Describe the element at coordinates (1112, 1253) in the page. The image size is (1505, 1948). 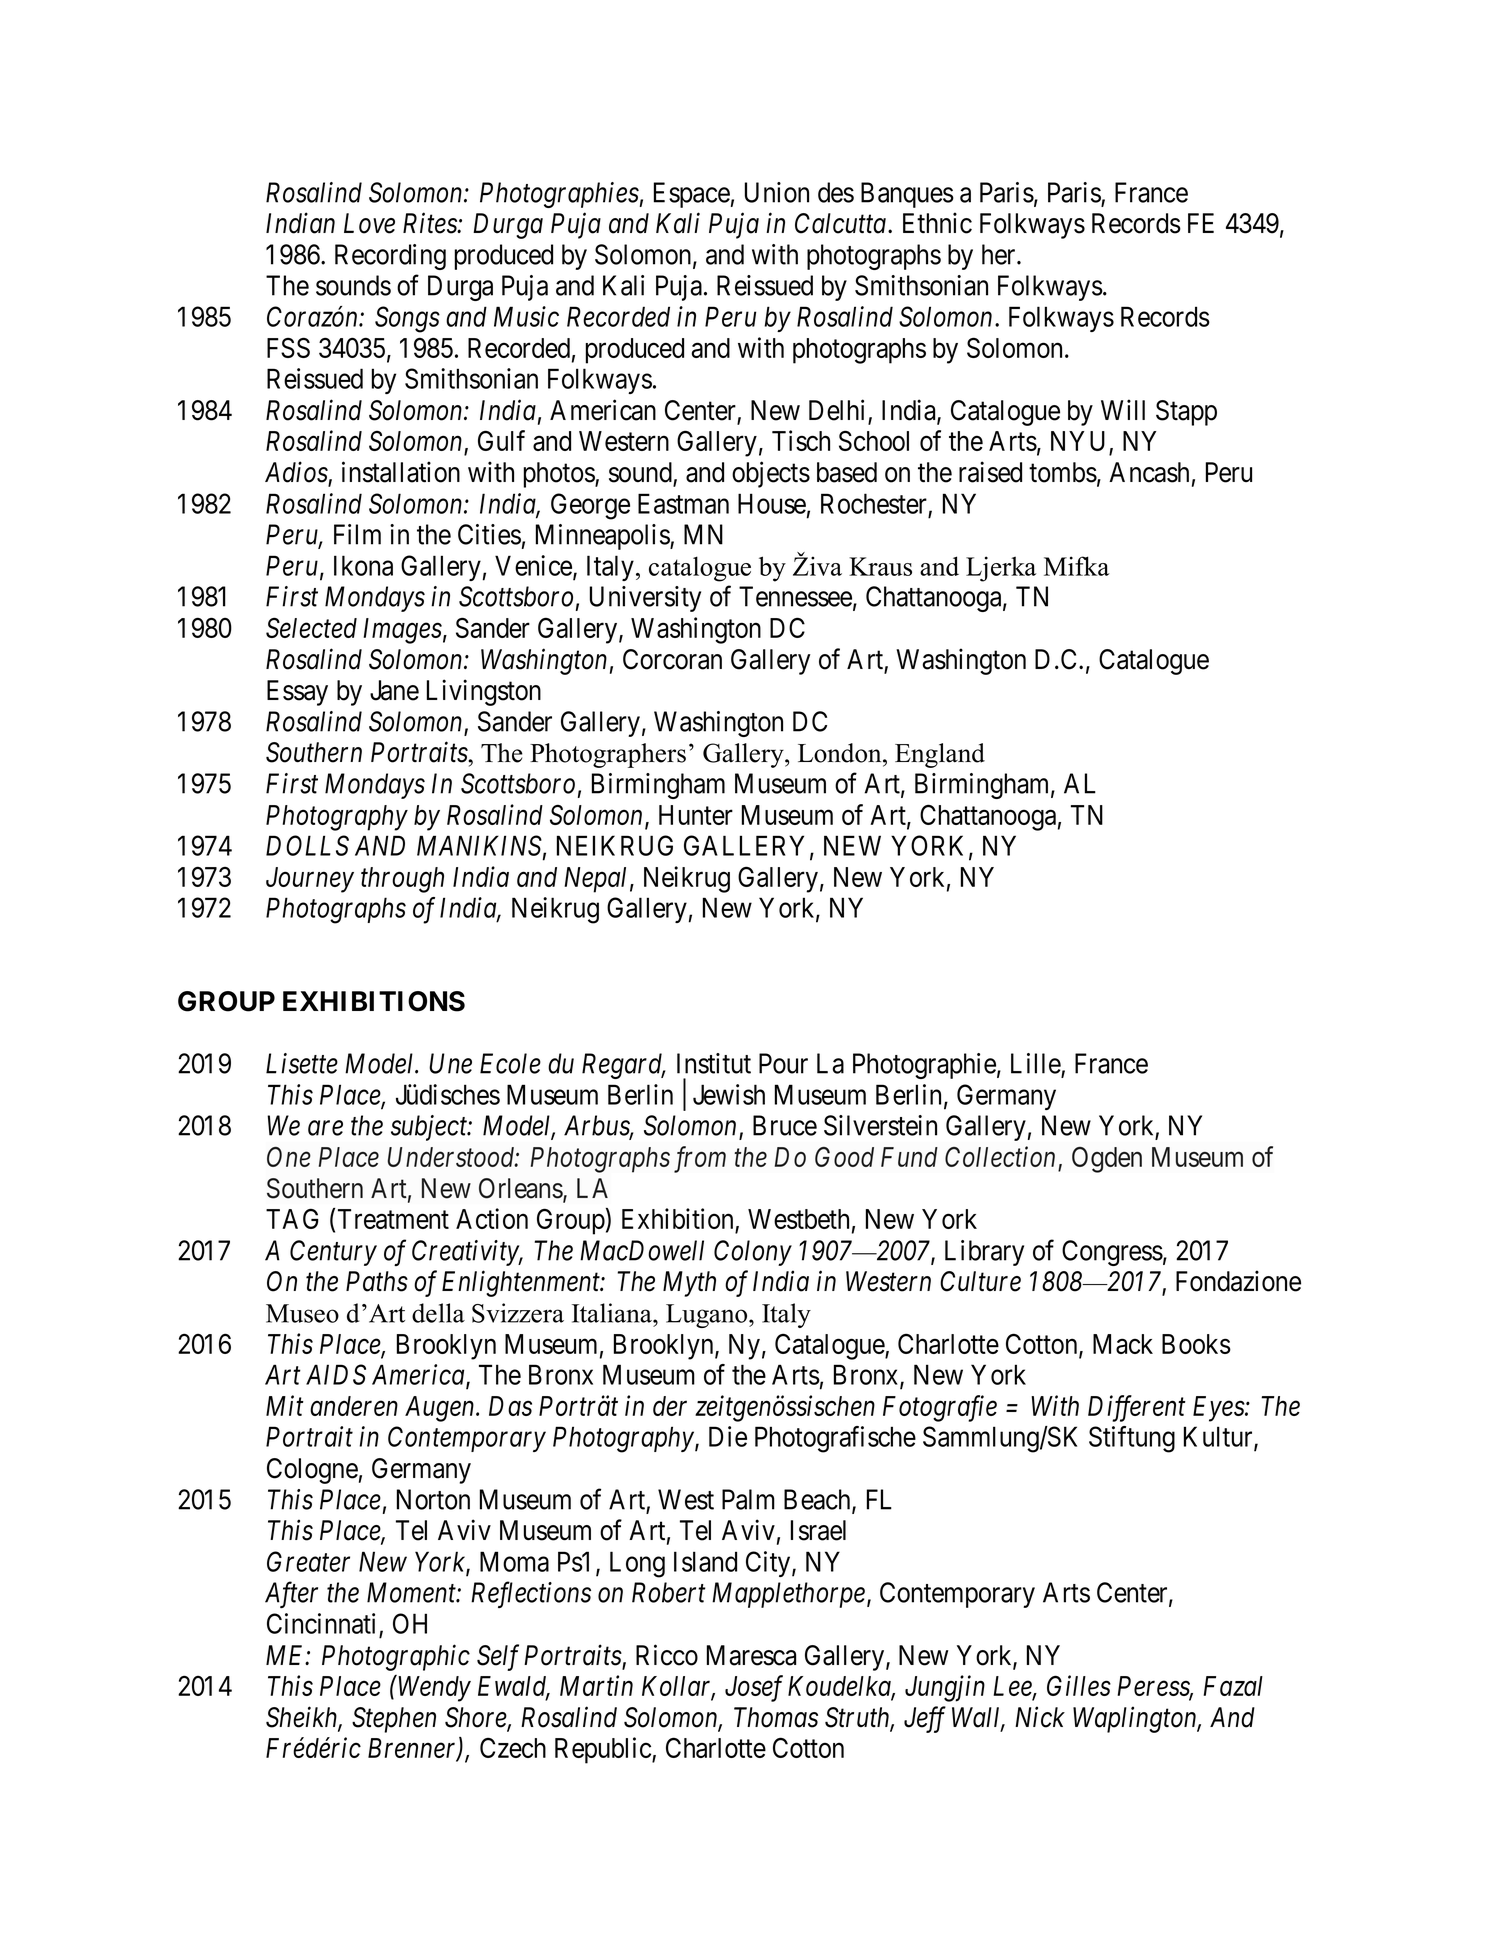
I see `Congress` at that location.
